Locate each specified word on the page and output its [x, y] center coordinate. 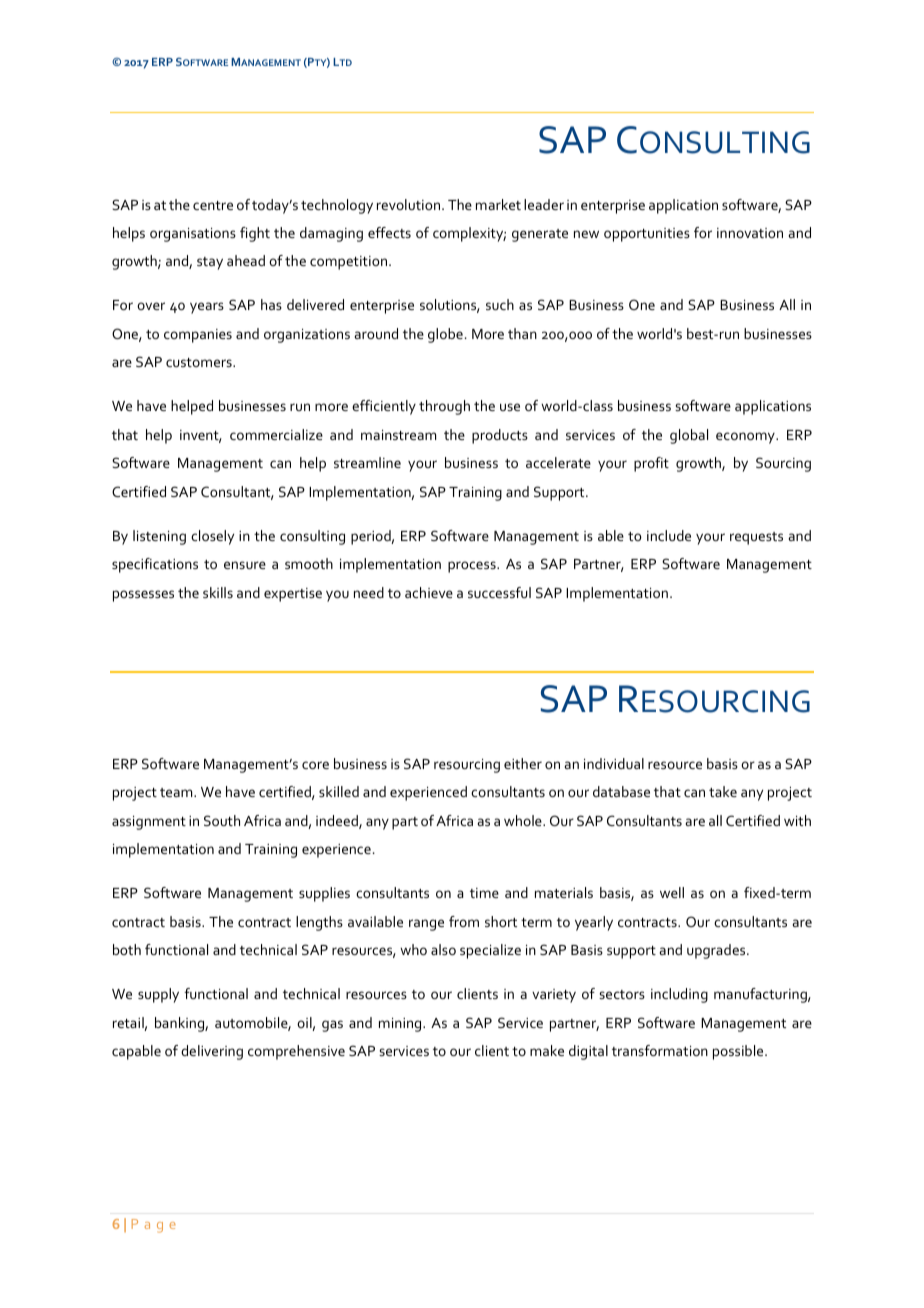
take [723, 791]
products [500, 436]
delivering [212, 1052]
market [498, 204]
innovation [750, 233]
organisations [193, 235]
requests [756, 538]
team [177, 792]
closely [212, 537]
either [523, 763]
